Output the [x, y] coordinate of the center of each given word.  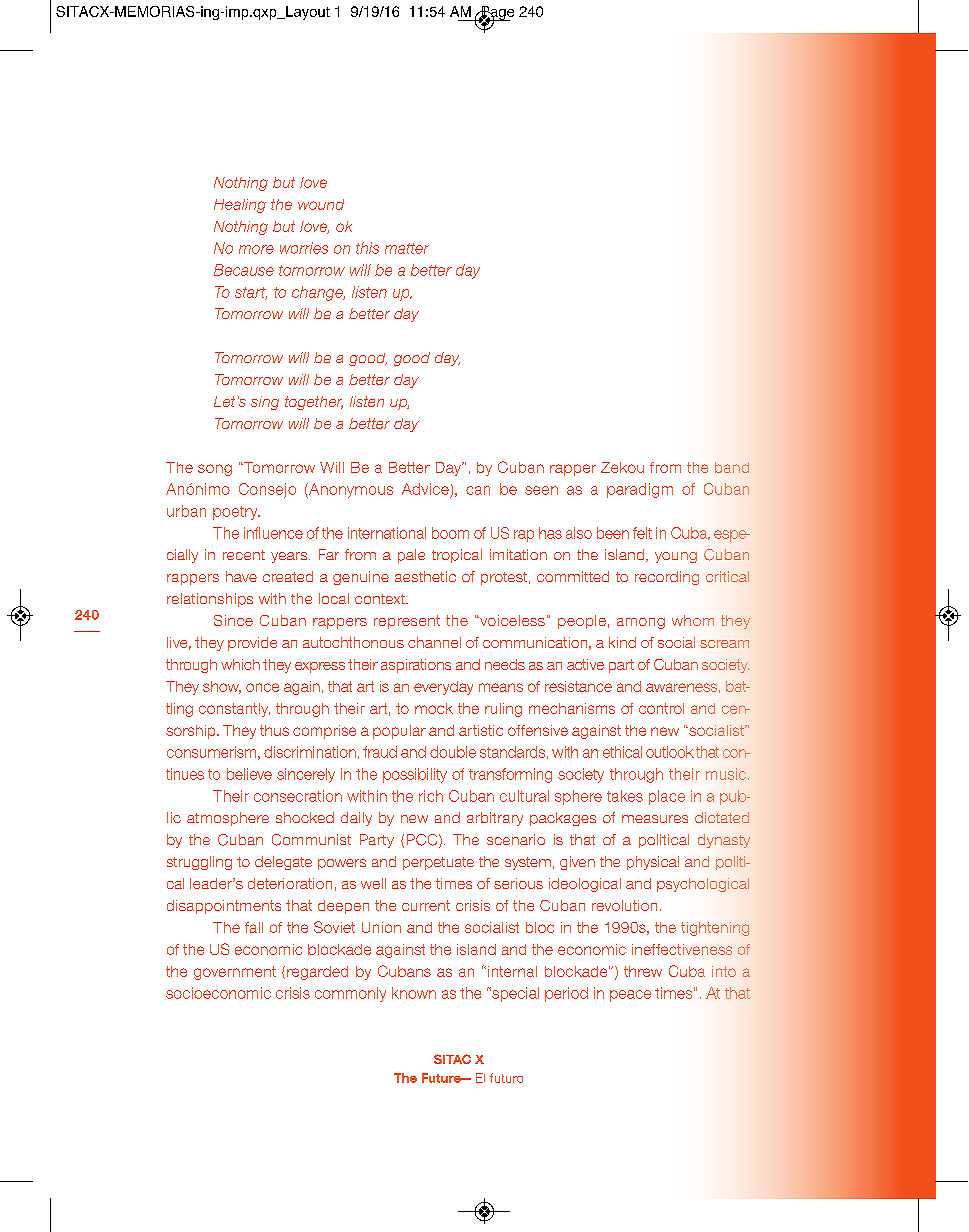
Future [442, 1078]
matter [407, 248]
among [641, 623]
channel [434, 642]
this [367, 248]
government [235, 973]
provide [252, 644]
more [256, 249]
